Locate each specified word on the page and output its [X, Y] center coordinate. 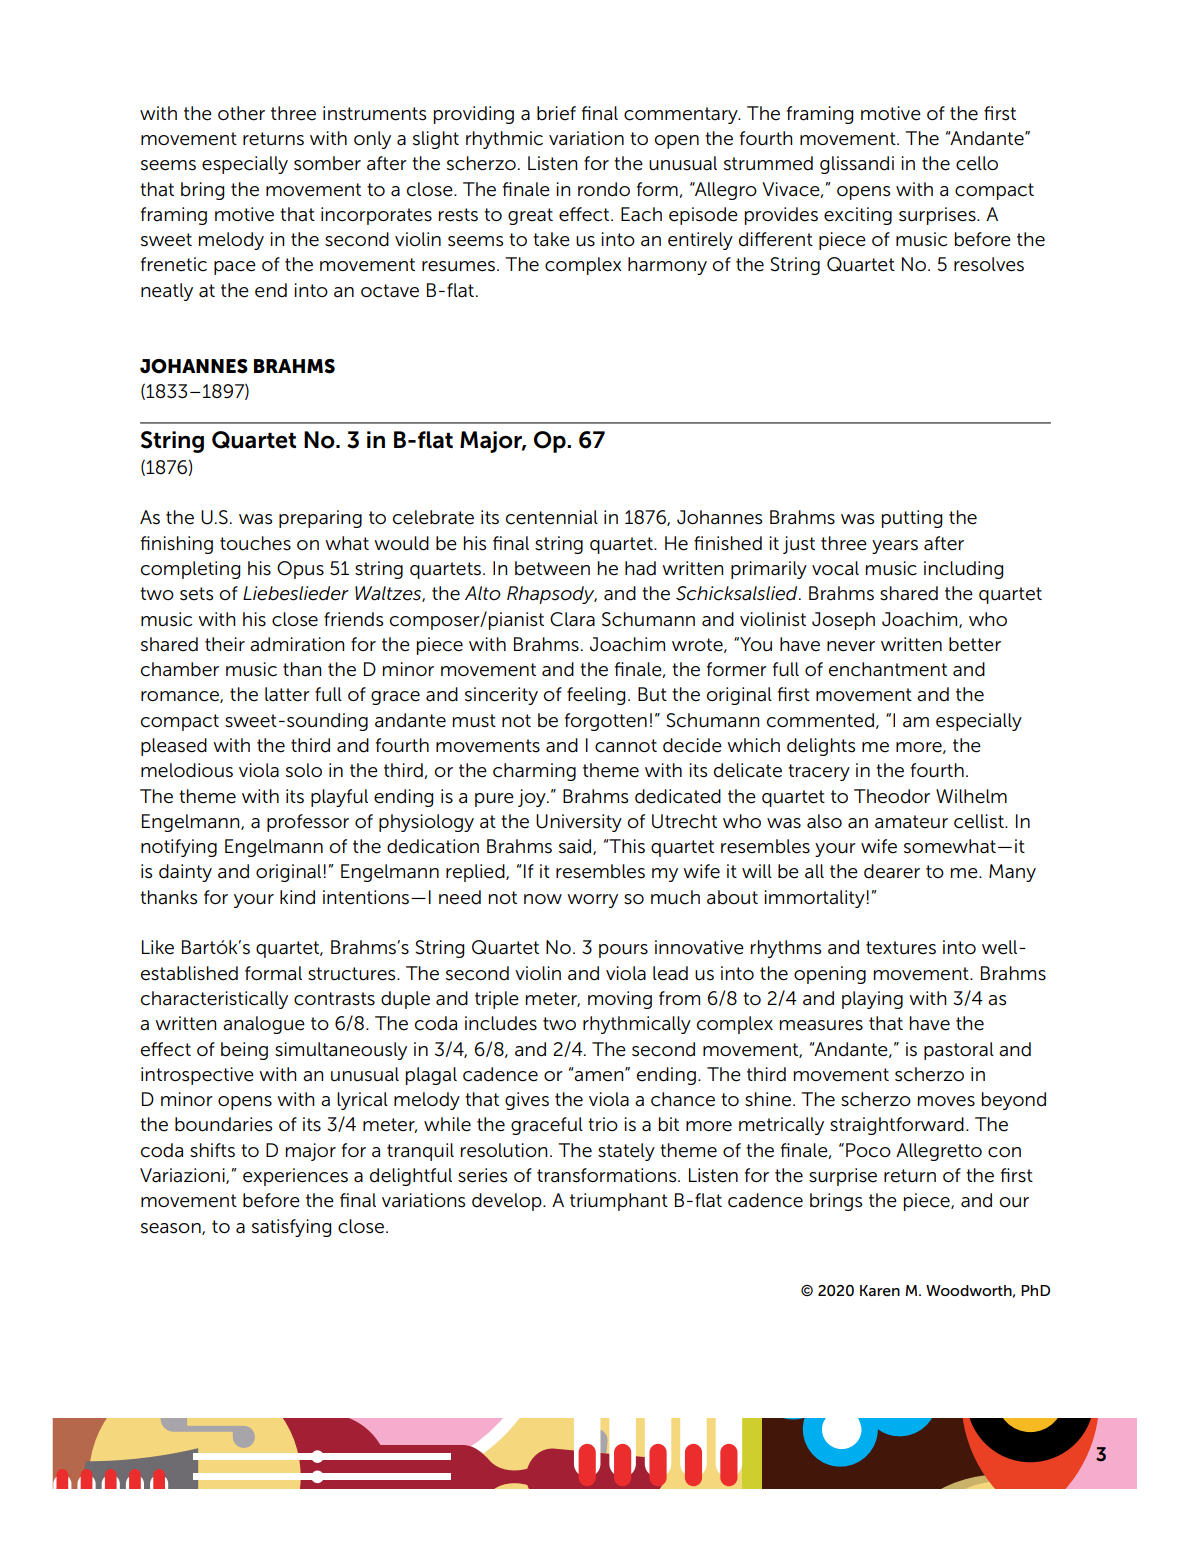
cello [977, 163]
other [241, 113]
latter [287, 694]
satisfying [291, 1228]
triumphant [619, 1202]
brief [556, 113]
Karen [880, 1290]
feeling [596, 696]
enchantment [888, 669]
